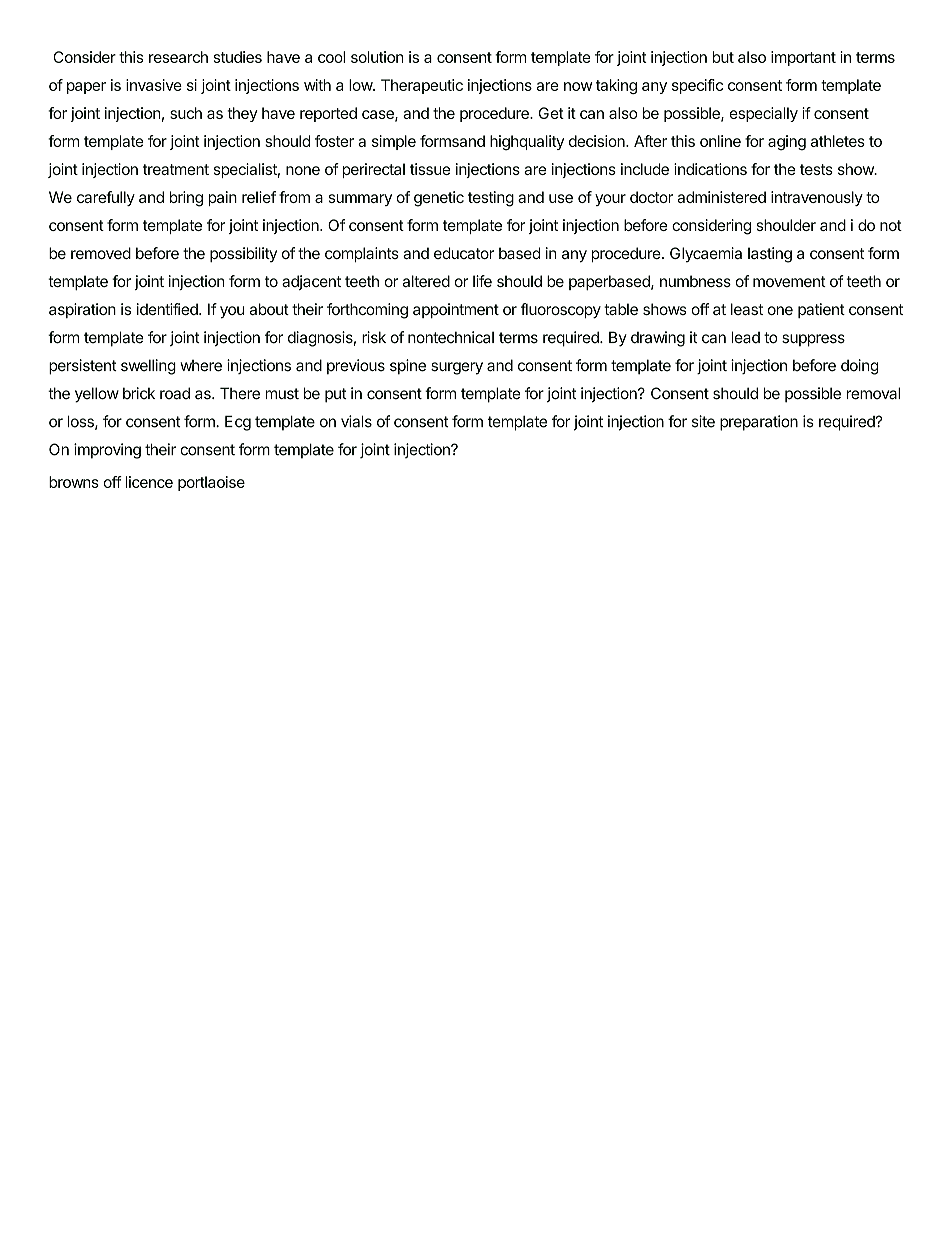  I want to click on Therapeutic, so click(422, 86).
